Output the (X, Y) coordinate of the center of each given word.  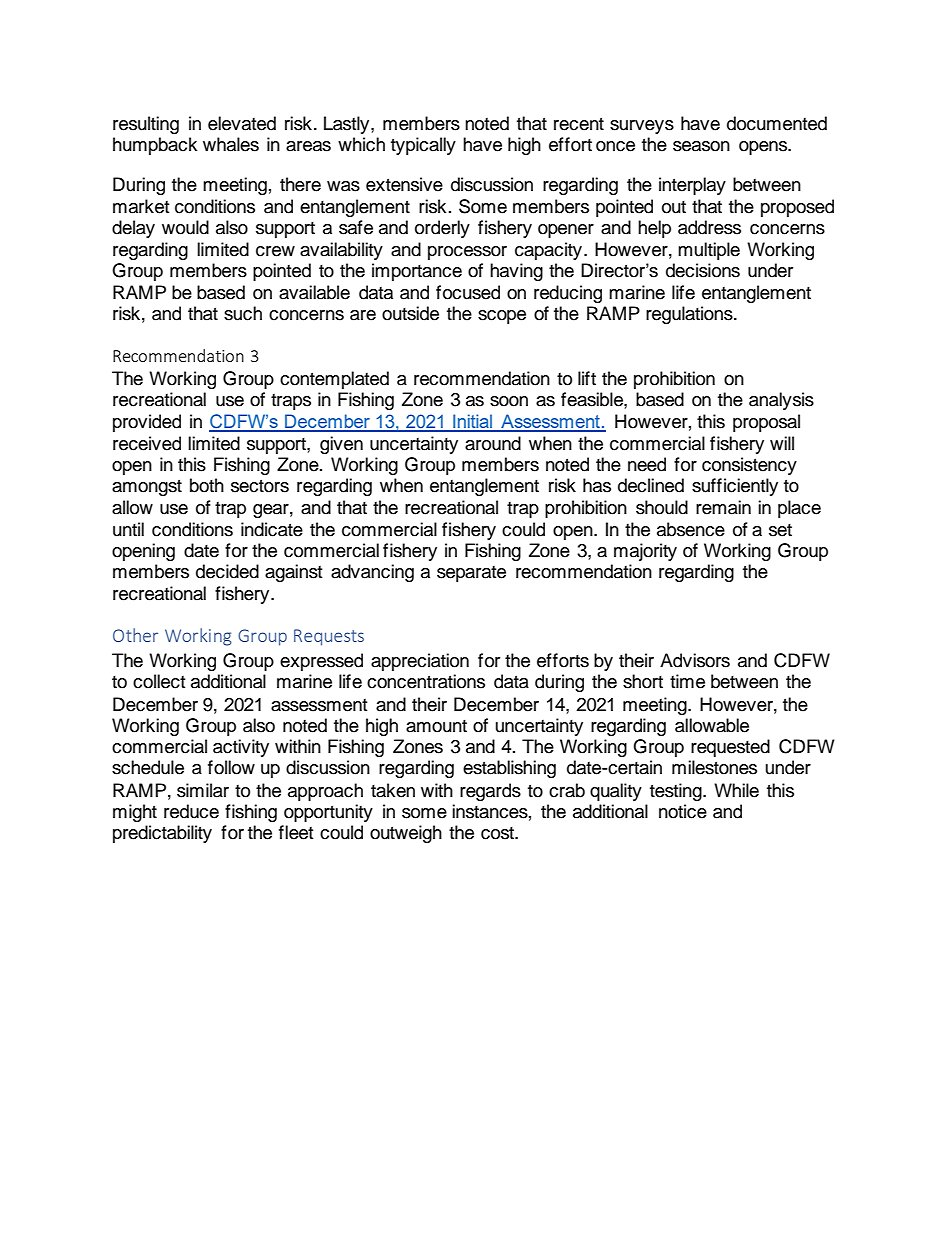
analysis (781, 401)
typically (423, 146)
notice (683, 811)
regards (490, 792)
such (243, 313)
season (701, 146)
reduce (191, 811)
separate (471, 574)
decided (227, 571)
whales (231, 144)
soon (509, 401)
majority (645, 552)
